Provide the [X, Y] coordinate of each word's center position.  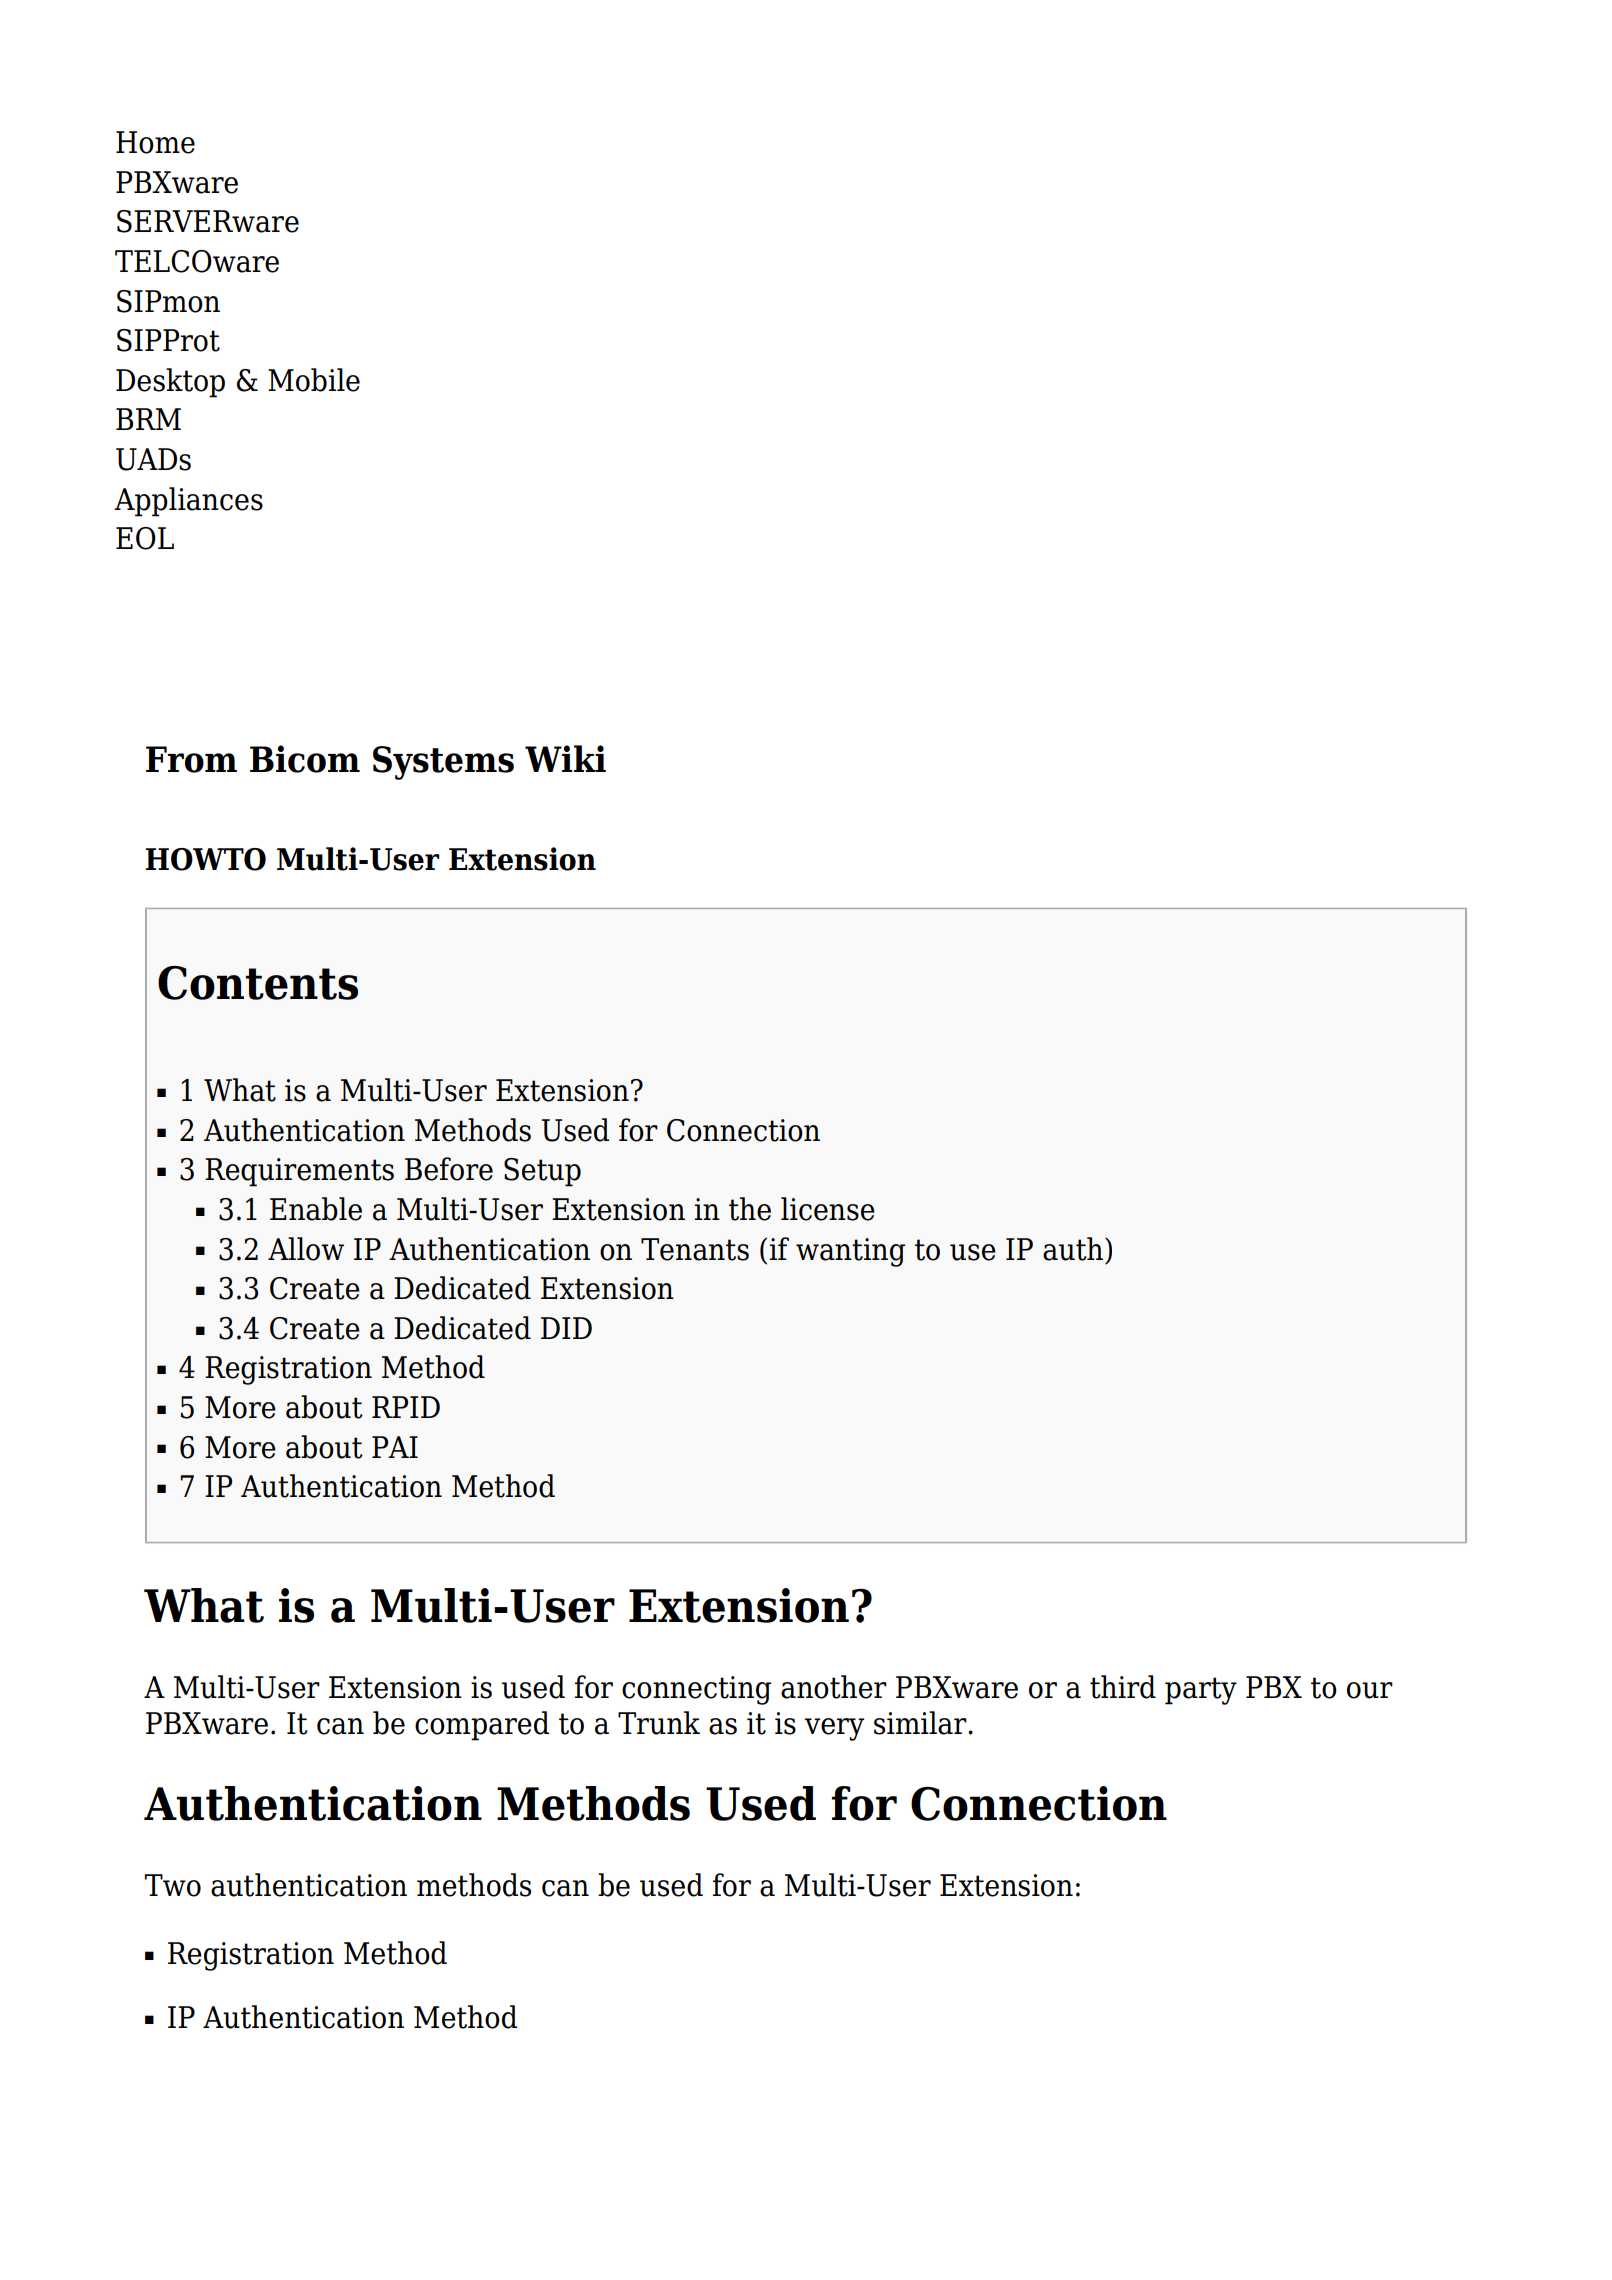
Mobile [314, 380]
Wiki [565, 758]
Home [155, 142]
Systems [443, 763]
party [1201, 1691]
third [1123, 1687]
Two [173, 1885]
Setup [542, 1172]
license [828, 1209]
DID [566, 1328]
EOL [145, 538]
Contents [258, 983]
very [835, 1729]
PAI [395, 1447]
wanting [850, 1252]
